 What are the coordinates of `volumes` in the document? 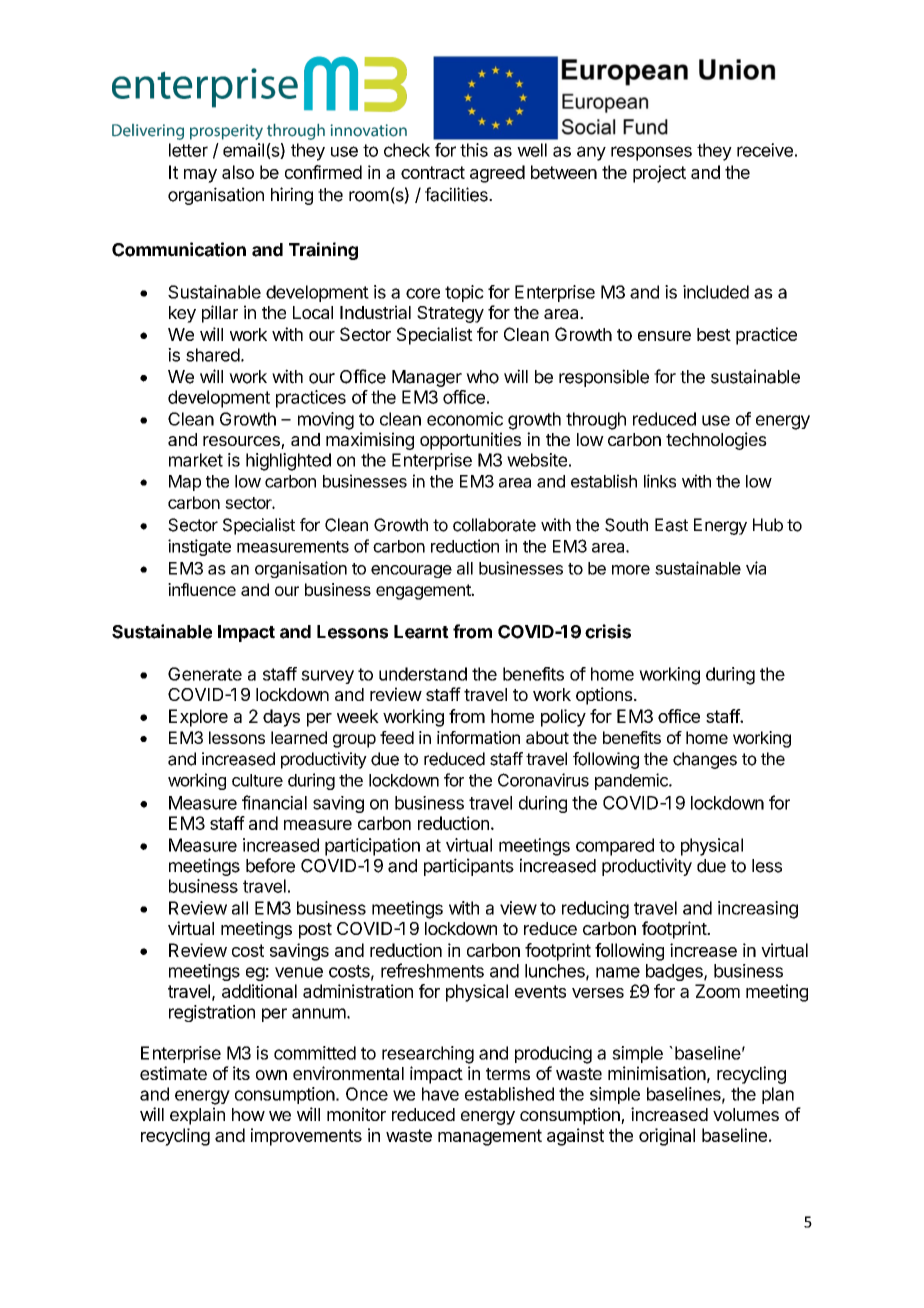 It's located at (746, 1114).
